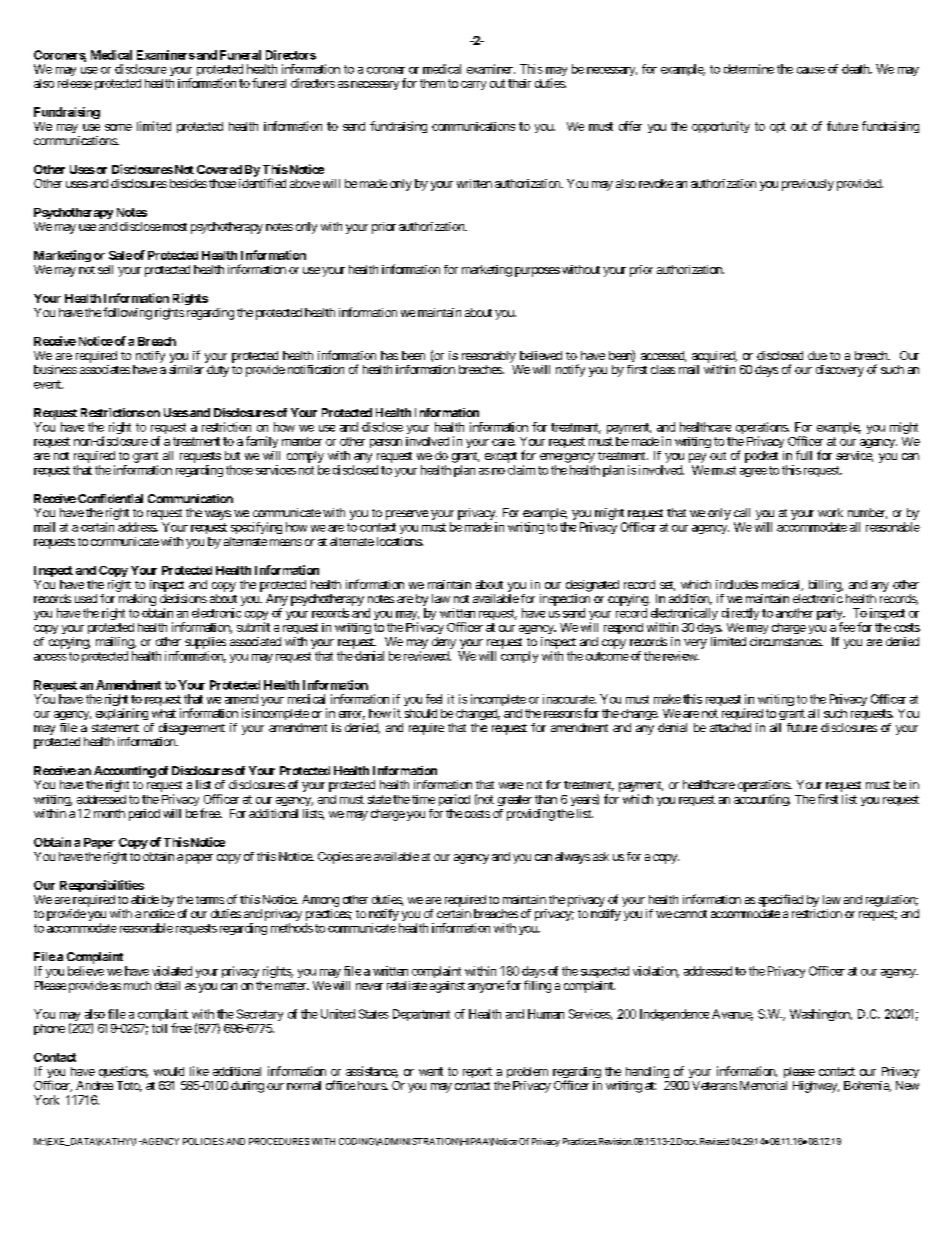 This screenshot has width=952, height=1233. Describe the element at coordinates (118, 127) in the screenshot. I see `some` at that location.
